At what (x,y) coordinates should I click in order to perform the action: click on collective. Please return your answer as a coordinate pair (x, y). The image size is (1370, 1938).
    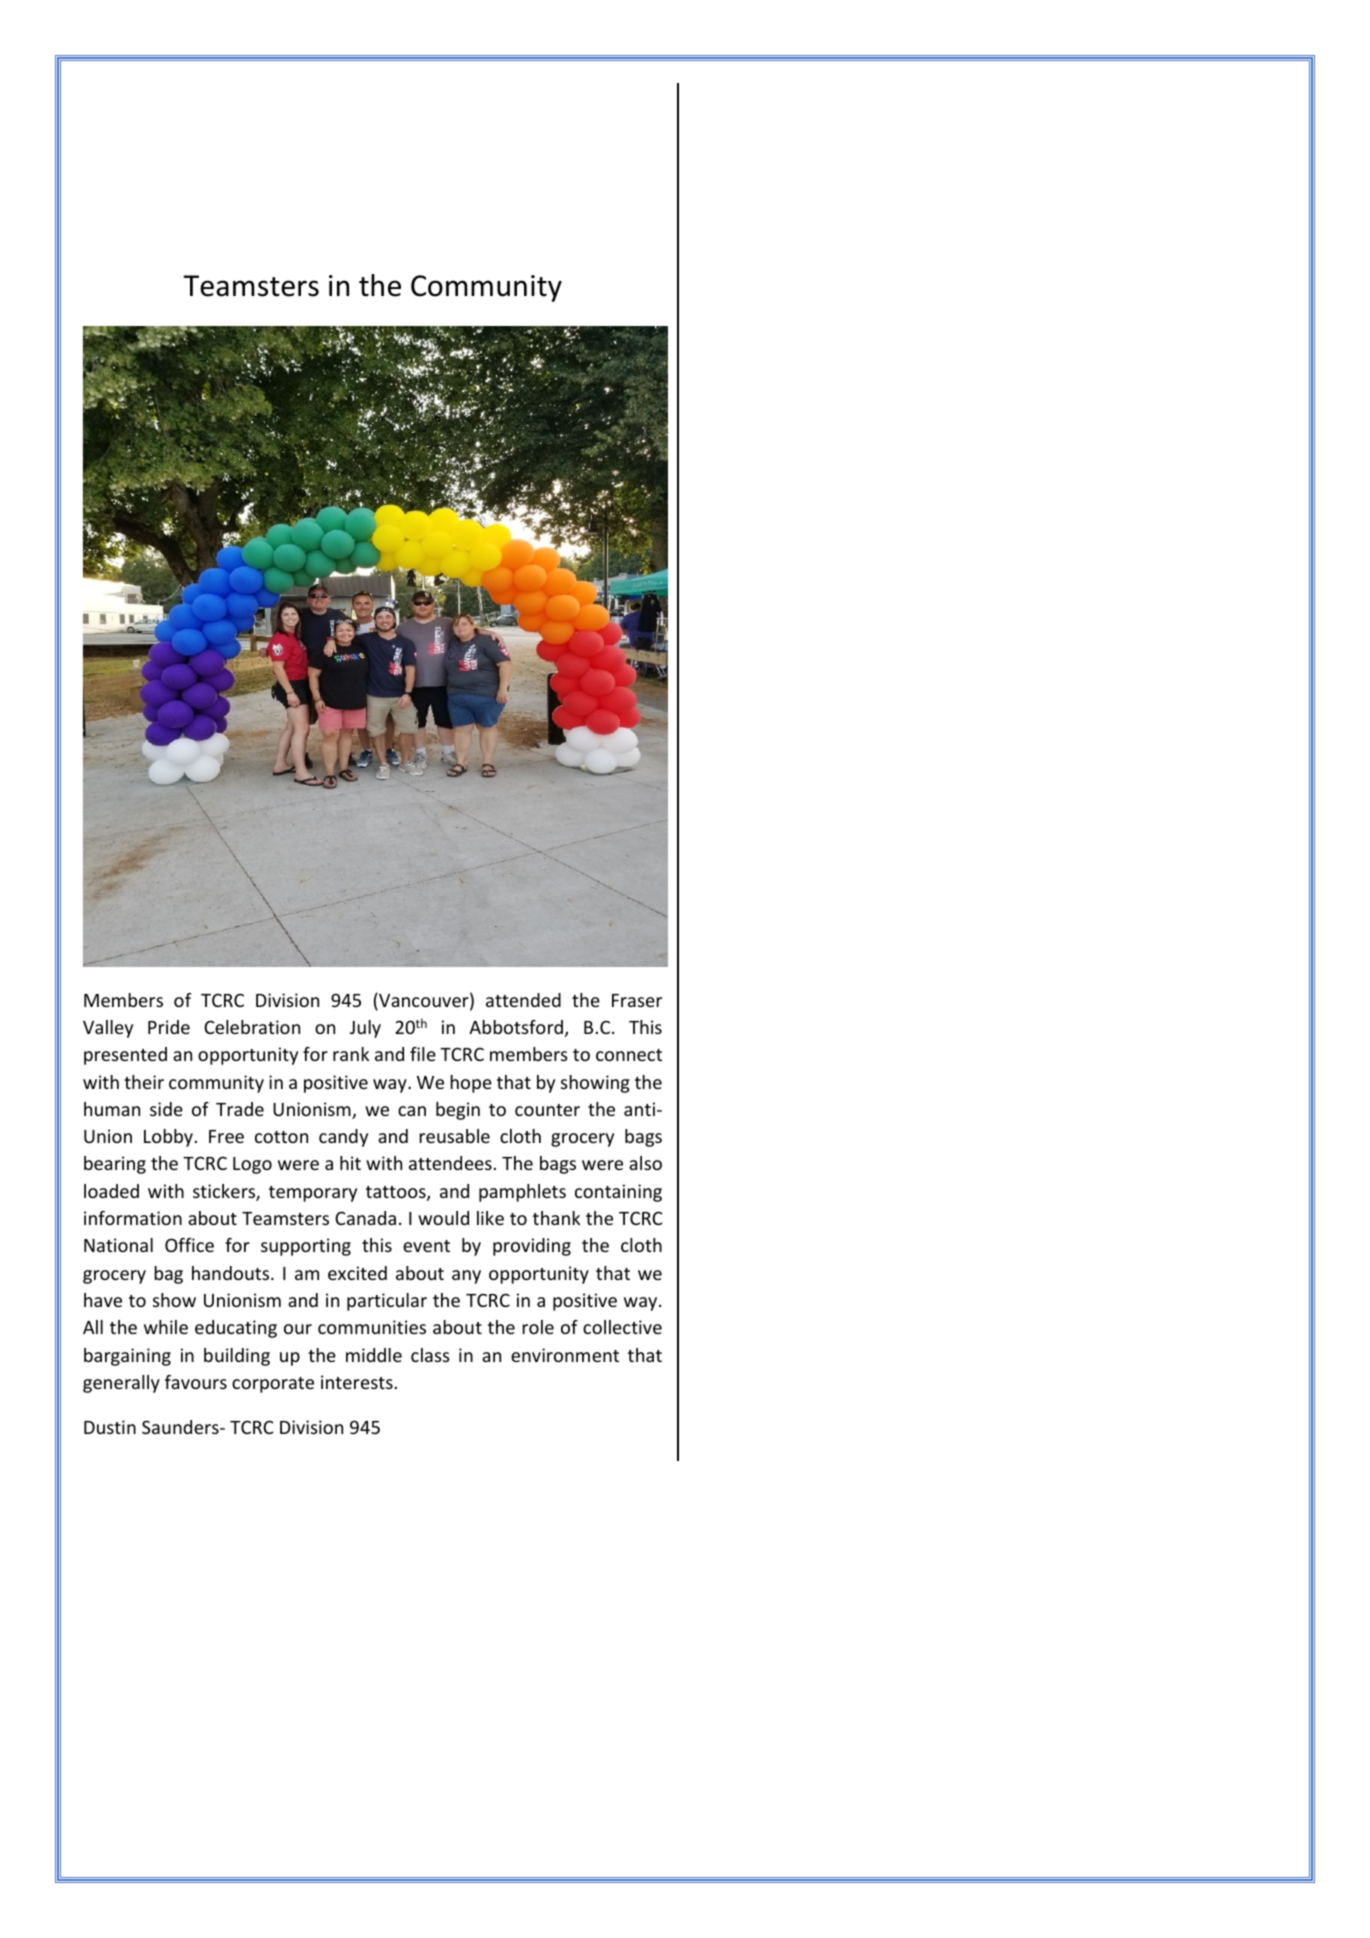
    Looking at the image, I should click on (622, 1327).
